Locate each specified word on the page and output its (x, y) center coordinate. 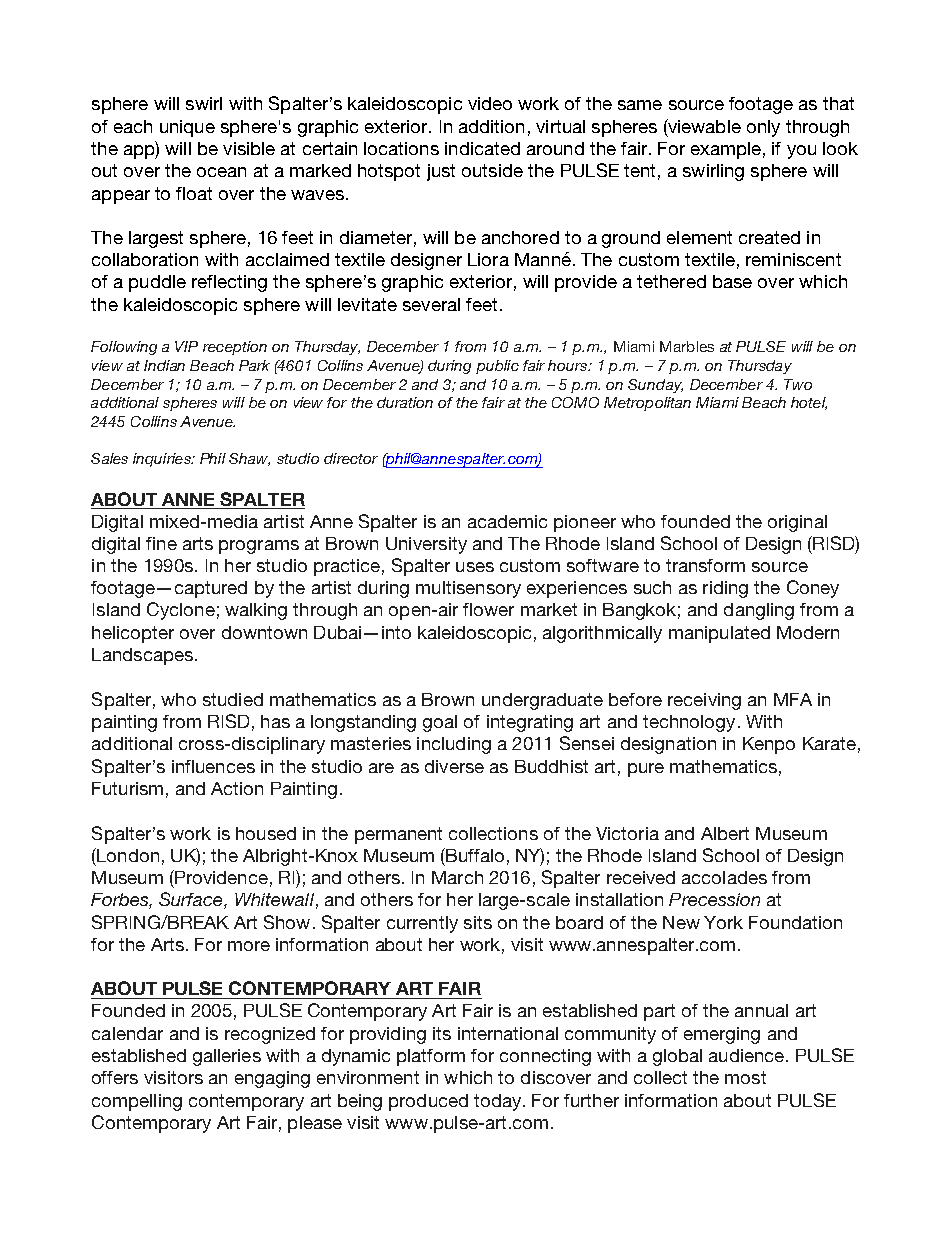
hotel (809, 403)
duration (405, 402)
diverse (454, 766)
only (763, 128)
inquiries (163, 460)
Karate (829, 743)
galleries (227, 1057)
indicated (482, 148)
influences (213, 766)
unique (187, 128)
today (499, 1102)
